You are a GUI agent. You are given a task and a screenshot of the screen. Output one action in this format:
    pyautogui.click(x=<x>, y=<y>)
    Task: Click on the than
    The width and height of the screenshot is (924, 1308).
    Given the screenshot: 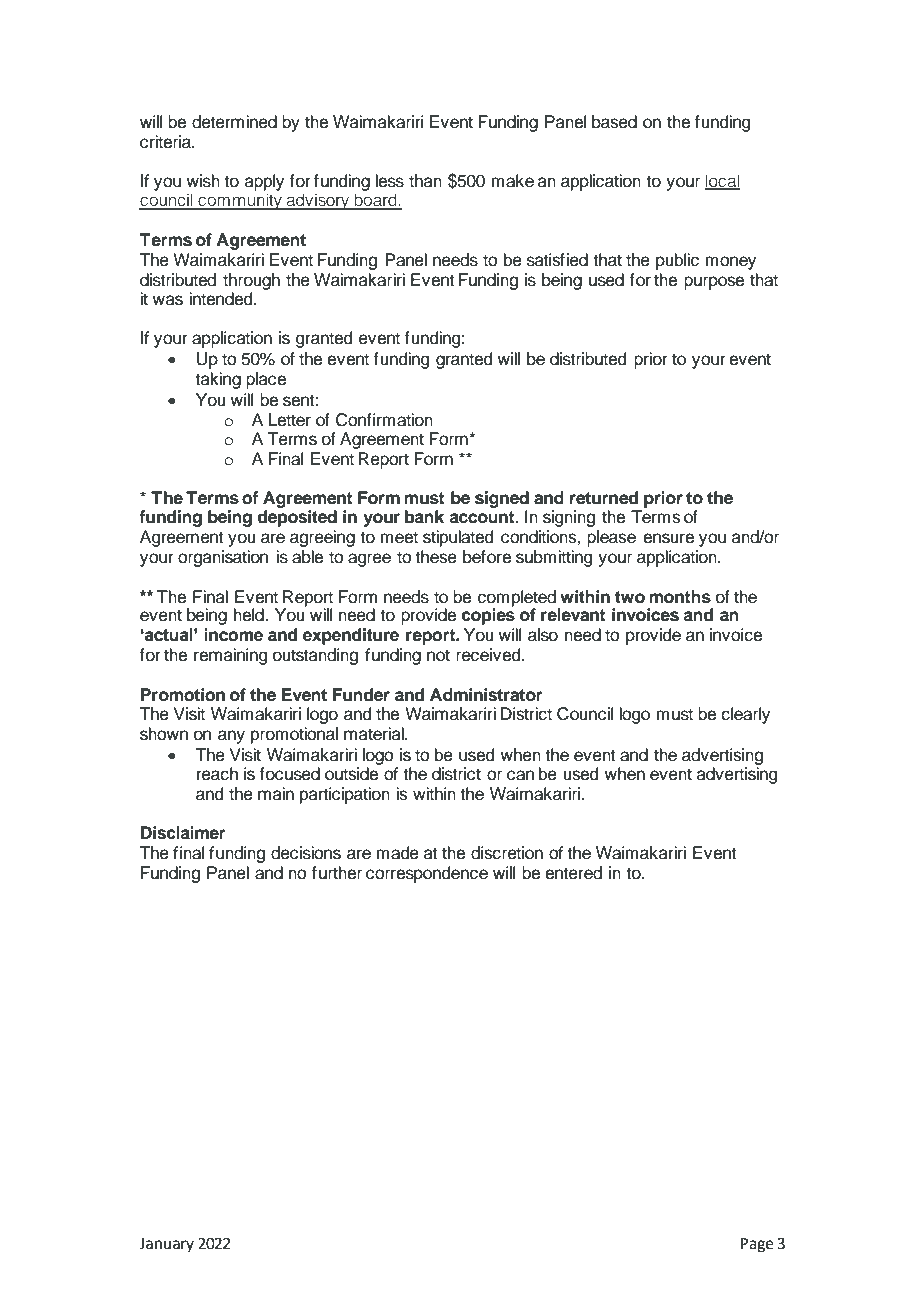 What is the action you would take?
    pyautogui.click(x=425, y=181)
